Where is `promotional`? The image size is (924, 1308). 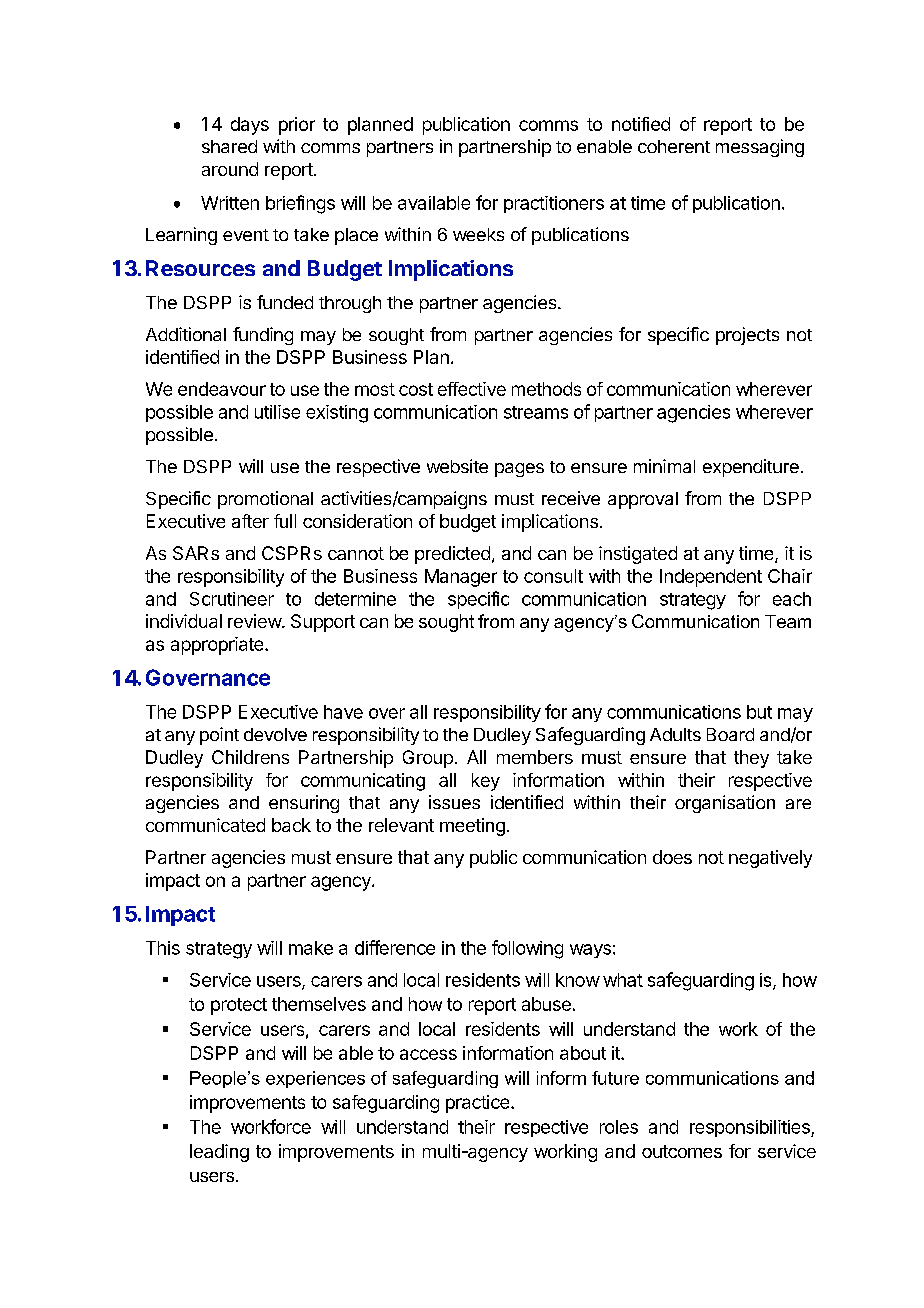
promotional is located at coordinates (265, 500).
